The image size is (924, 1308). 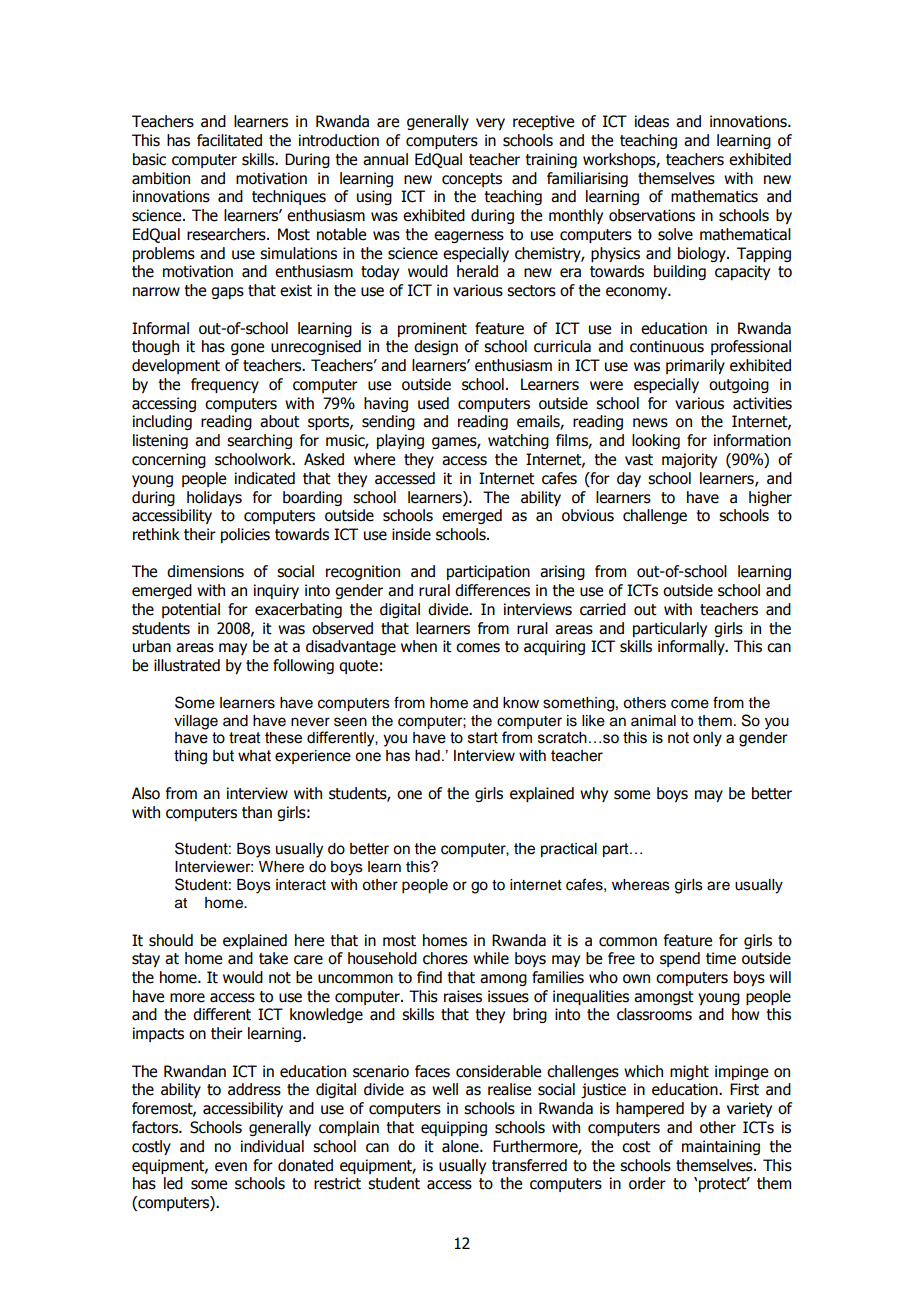 What do you see at coordinates (187, 665) in the page?
I see `illustrated` at bounding box center [187, 665].
